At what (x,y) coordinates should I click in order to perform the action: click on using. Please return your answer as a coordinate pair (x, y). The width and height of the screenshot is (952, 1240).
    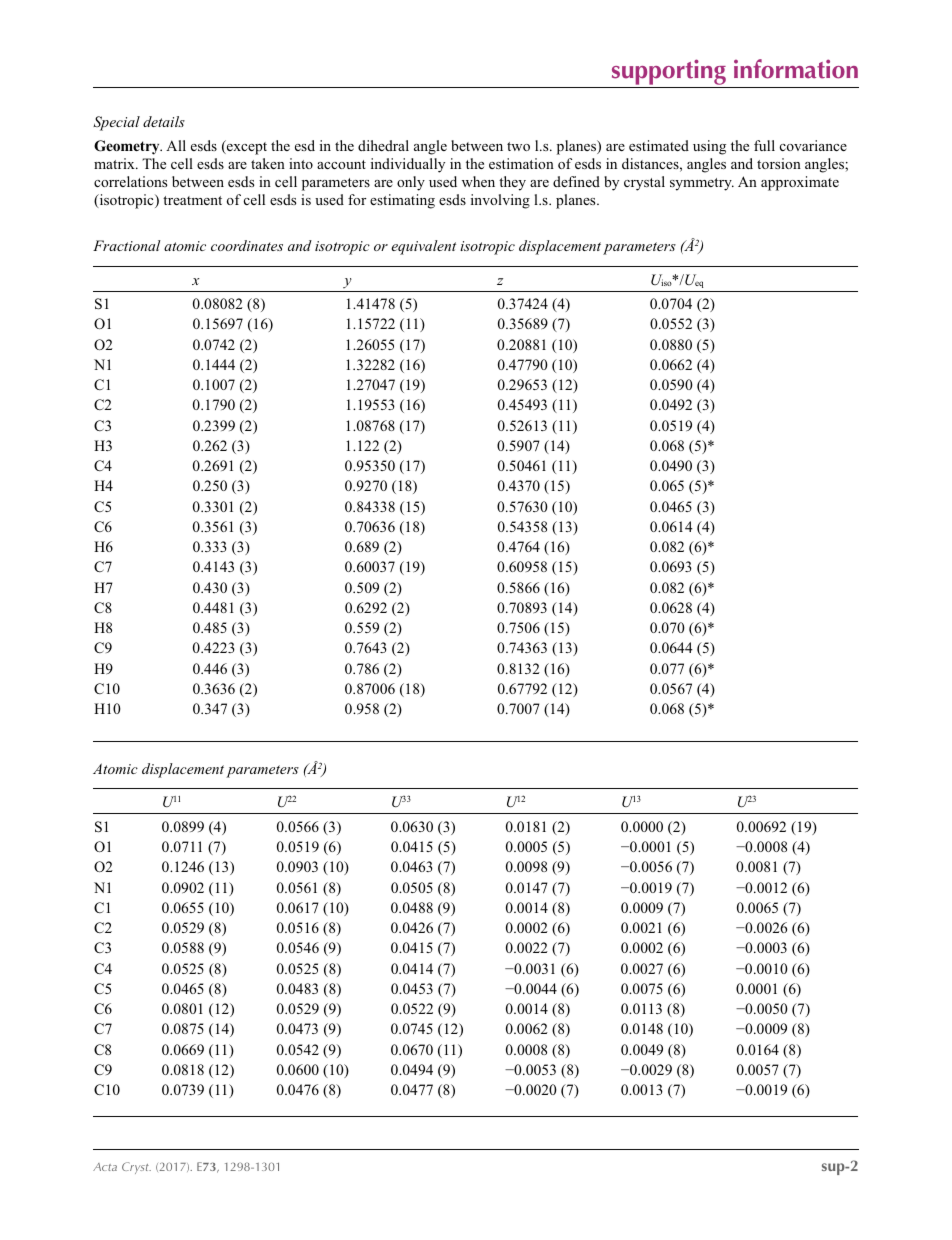
    Looking at the image, I should click on (709, 147).
